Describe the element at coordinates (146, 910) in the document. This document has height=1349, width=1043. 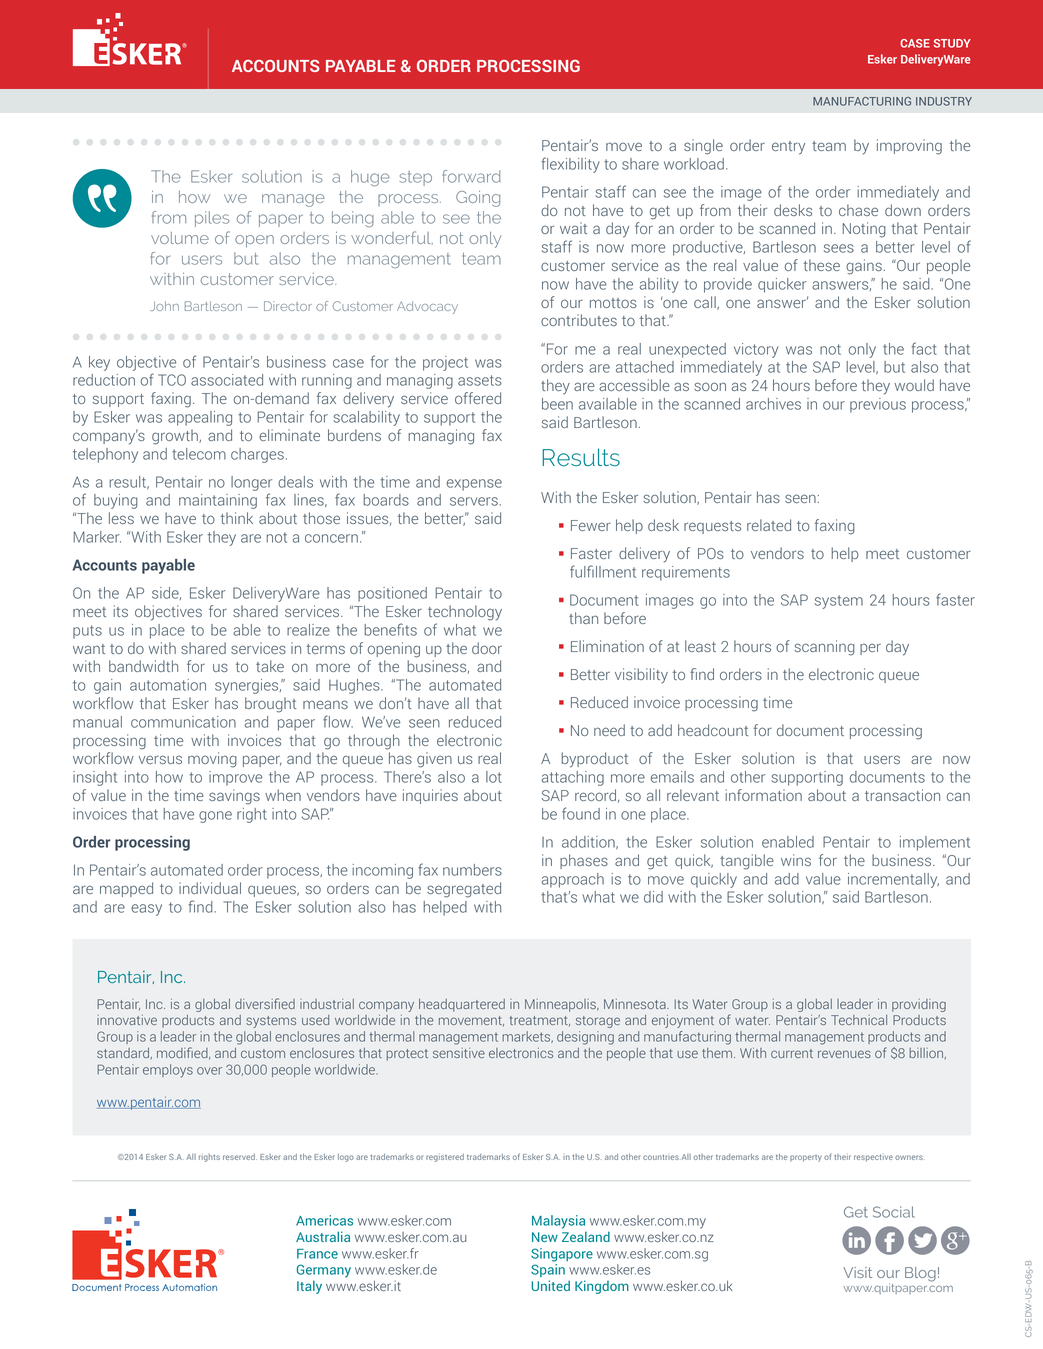
I see `easy` at that location.
